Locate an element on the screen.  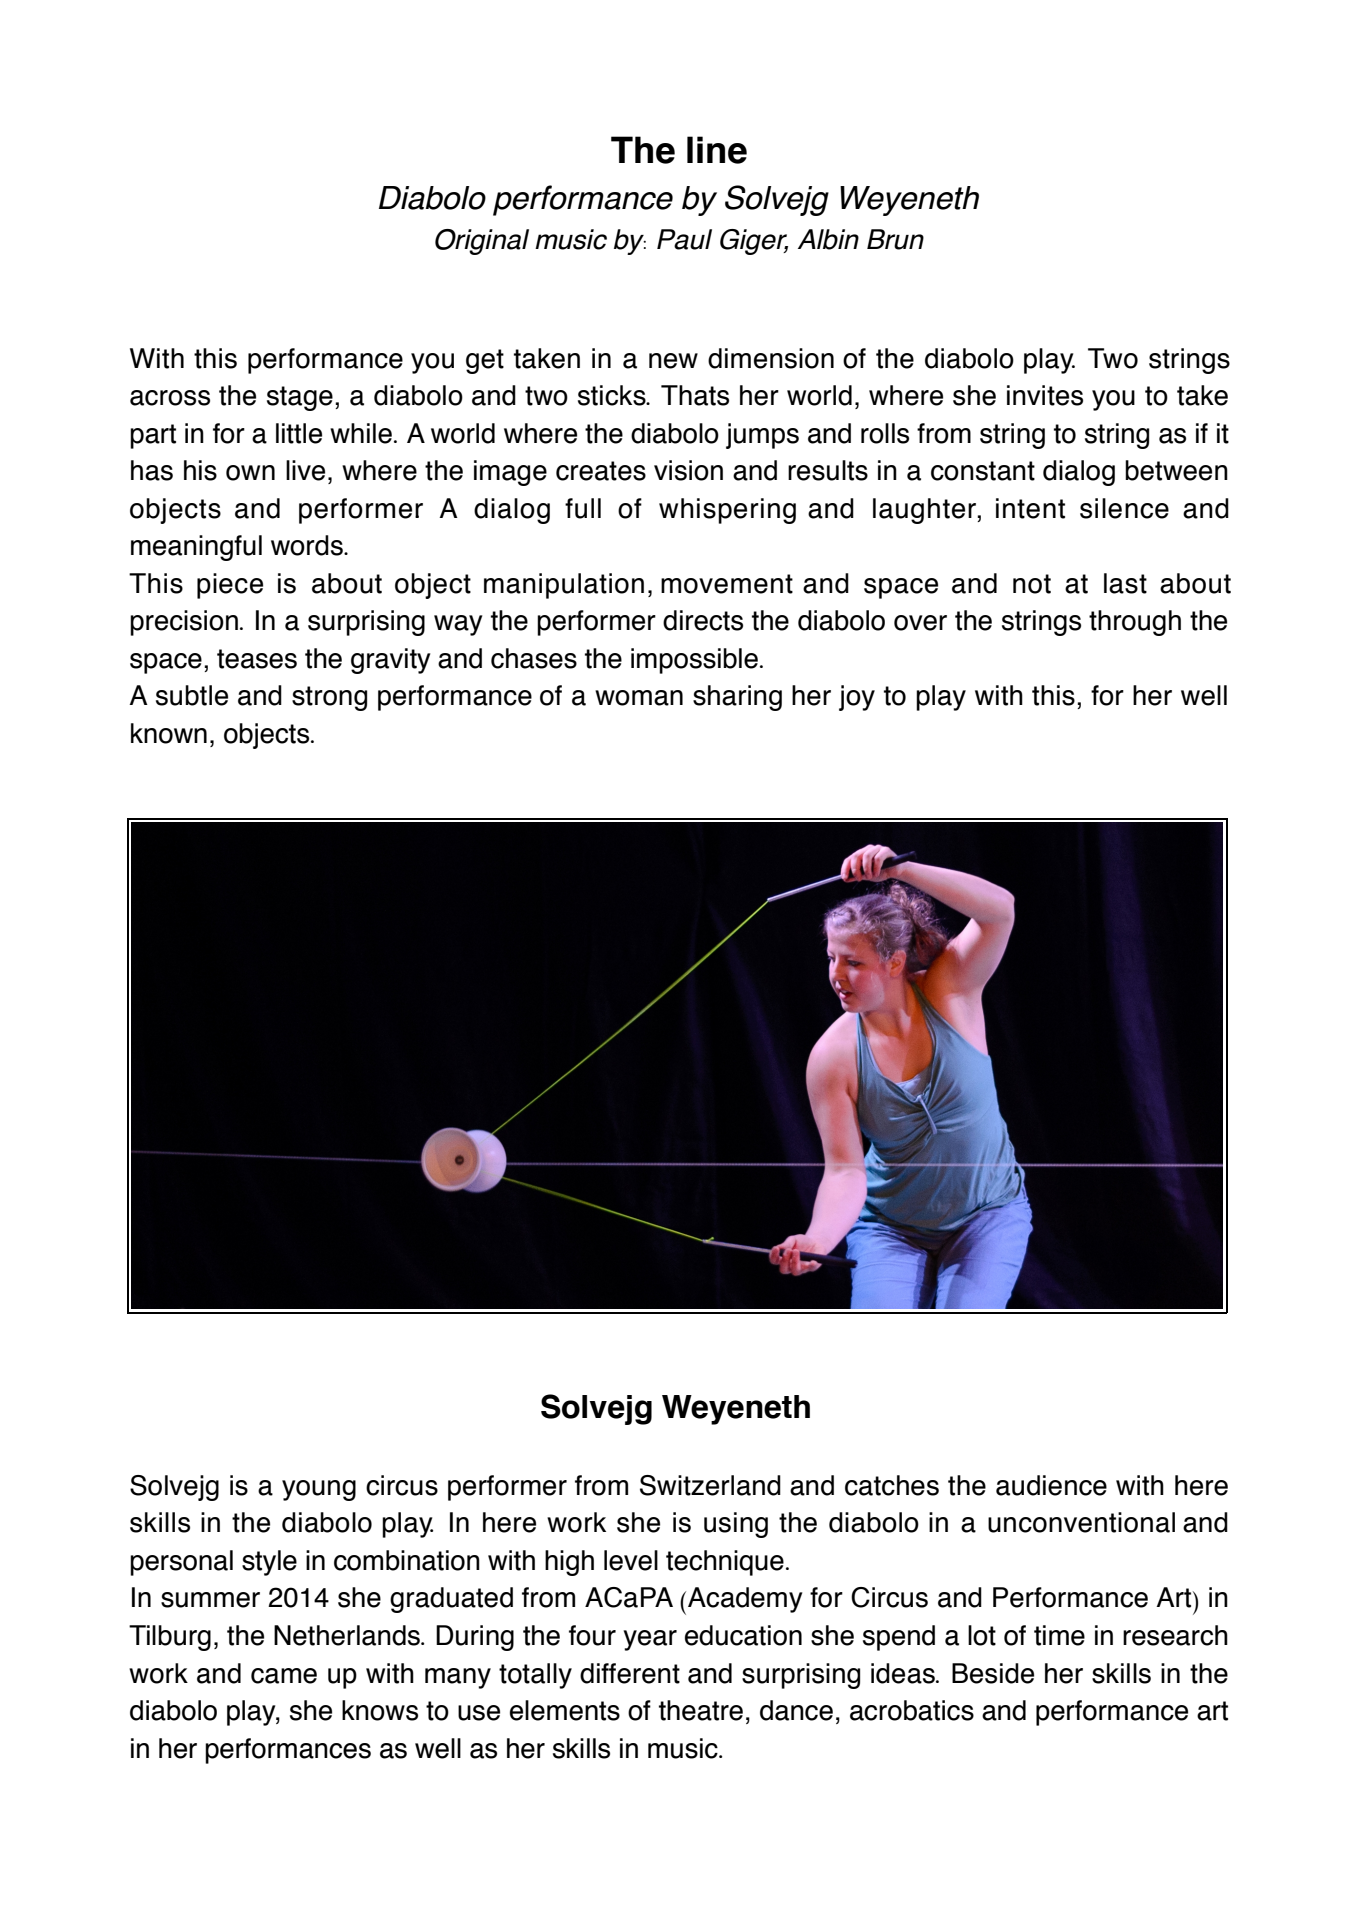
Paul is located at coordinates (684, 239).
